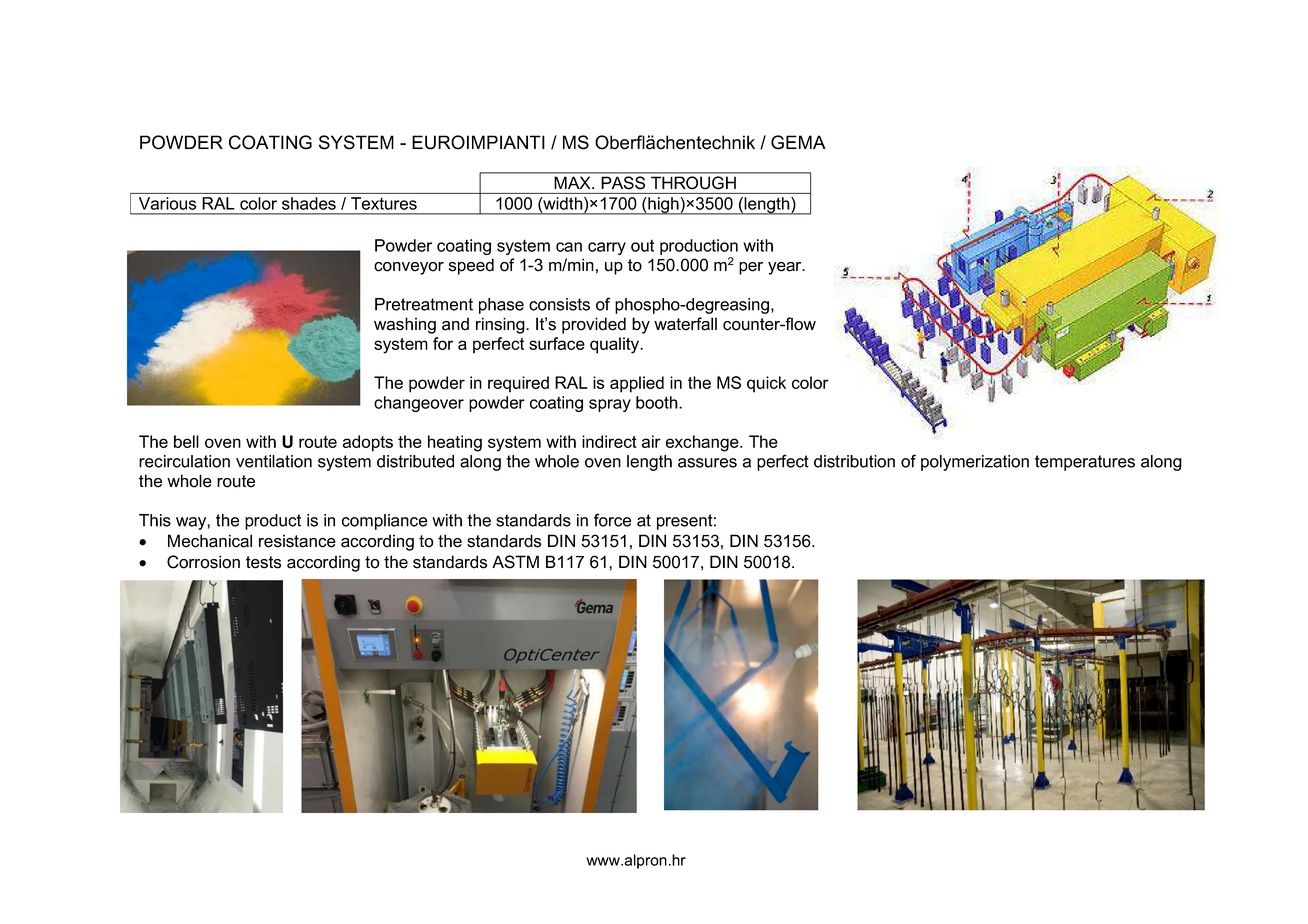 The height and width of the screenshot is (924, 1308). I want to click on tests, so click(263, 562).
